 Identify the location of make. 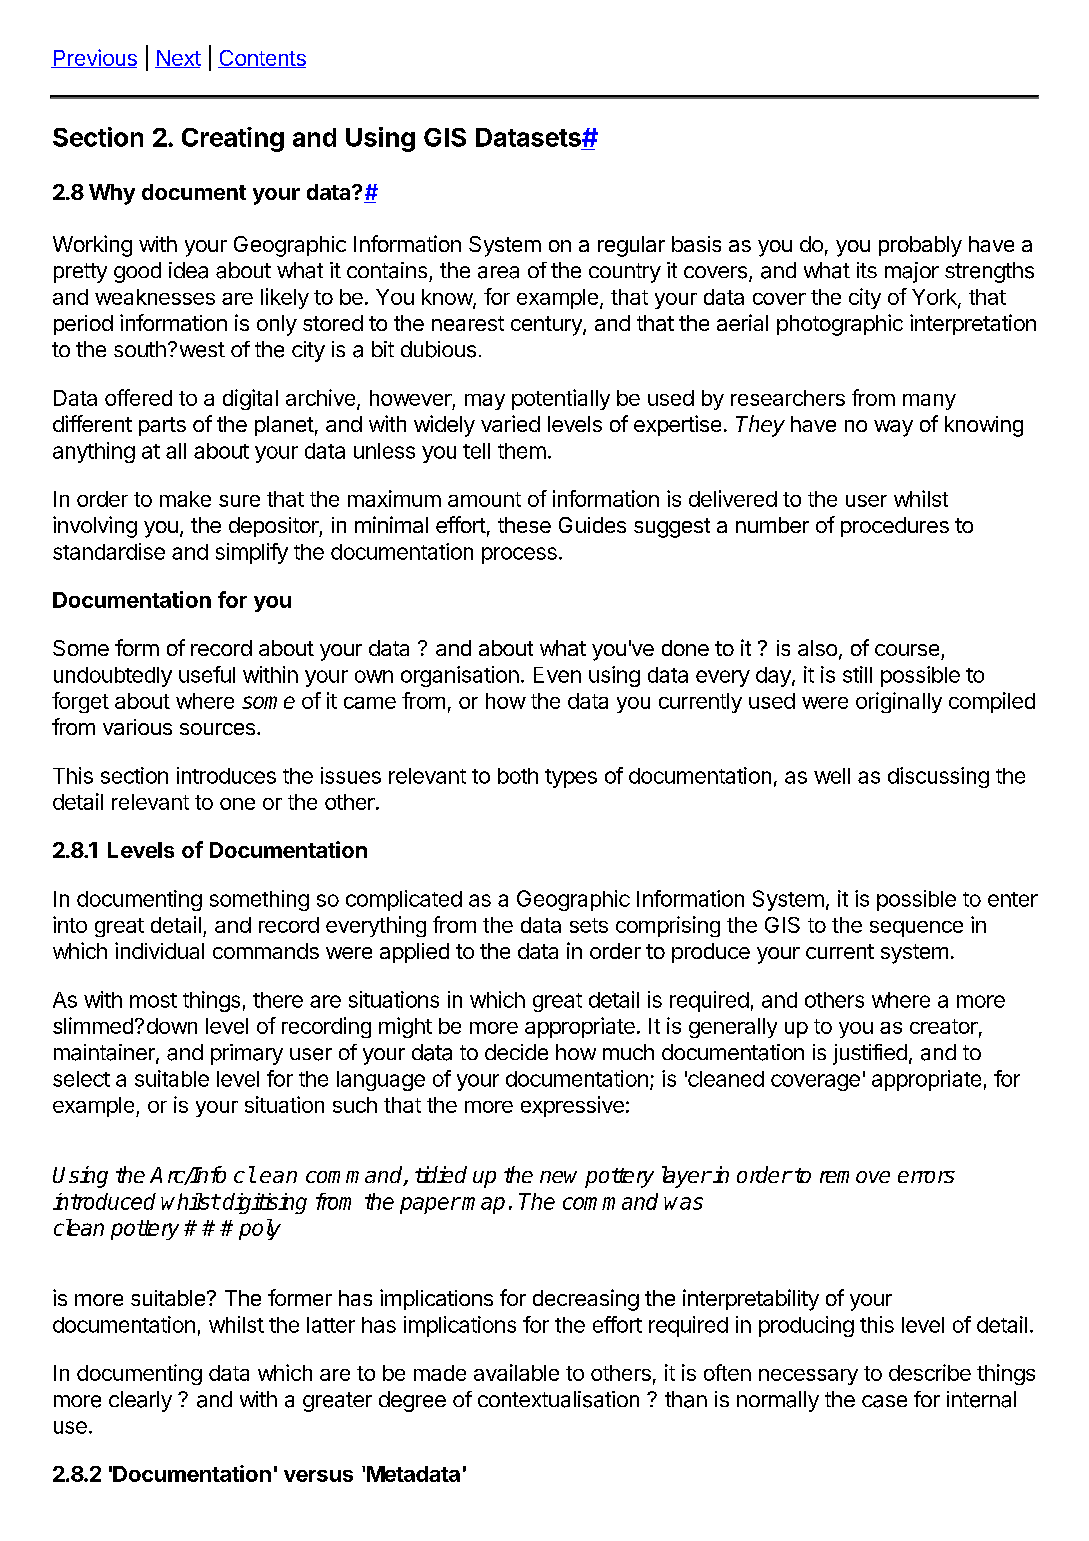
(185, 499).
